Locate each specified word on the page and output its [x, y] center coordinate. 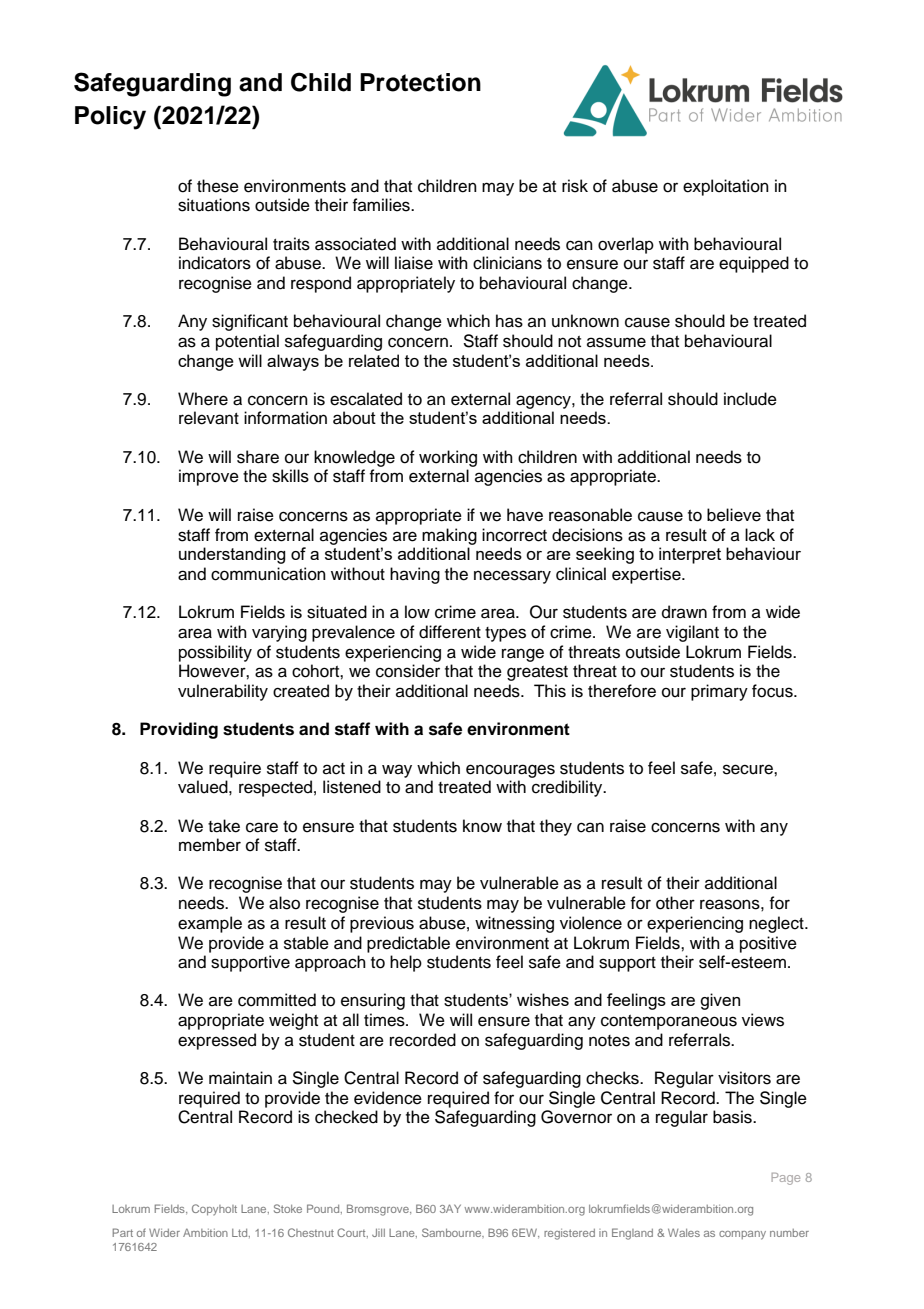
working [448, 458]
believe [734, 515]
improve [209, 477]
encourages [510, 771]
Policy [110, 118]
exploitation [726, 187]
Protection [420, 82]
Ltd [241, 1233]
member [210, 845]
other [675, 903]
